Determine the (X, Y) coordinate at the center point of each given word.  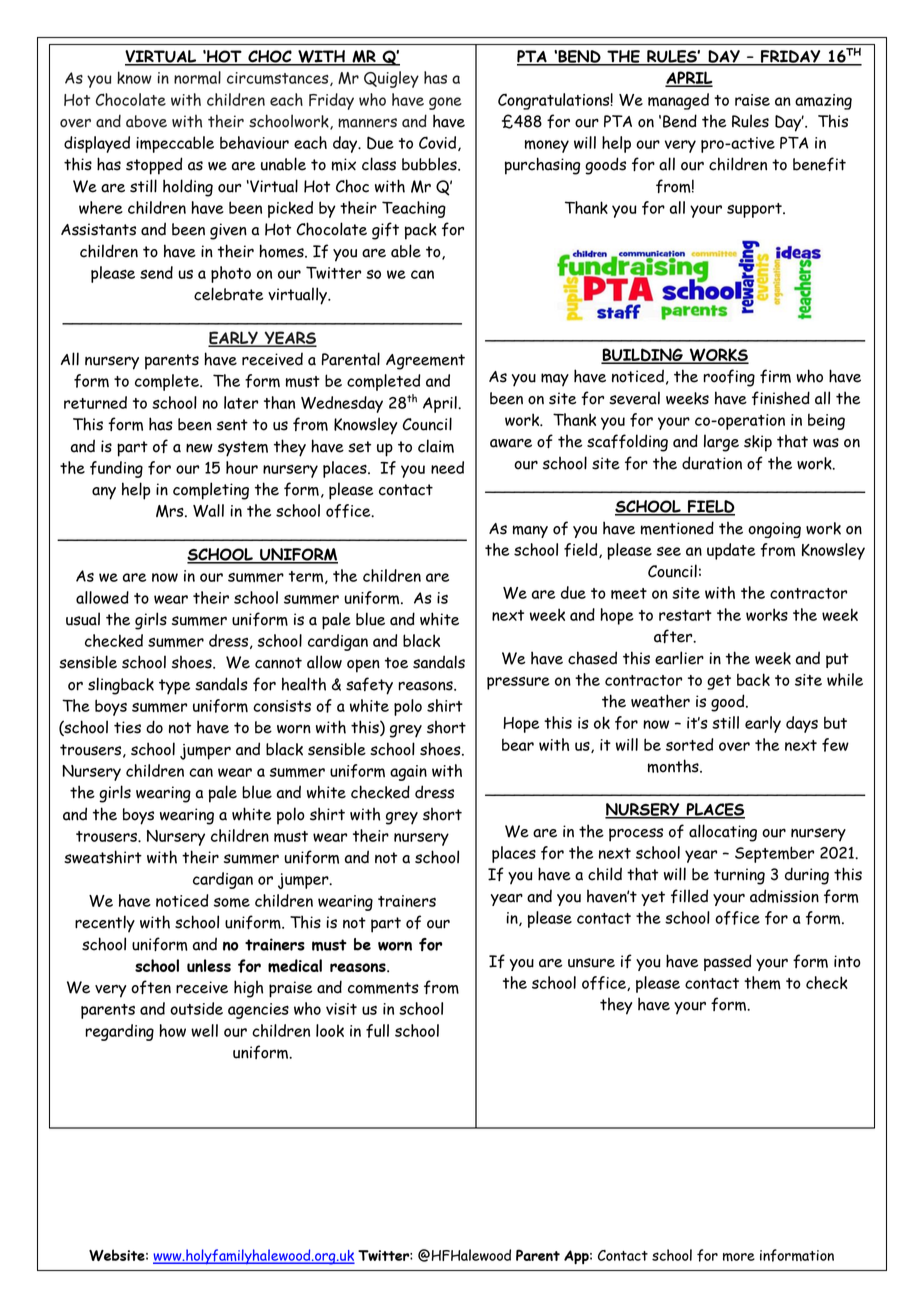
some (232, 902)
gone (445, 103)
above (146, 121)
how (172, 1030)
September (774, 854)
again (408, 773)
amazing (823, 102)
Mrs (171, 511)
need (447, 467)
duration (712, 463)
